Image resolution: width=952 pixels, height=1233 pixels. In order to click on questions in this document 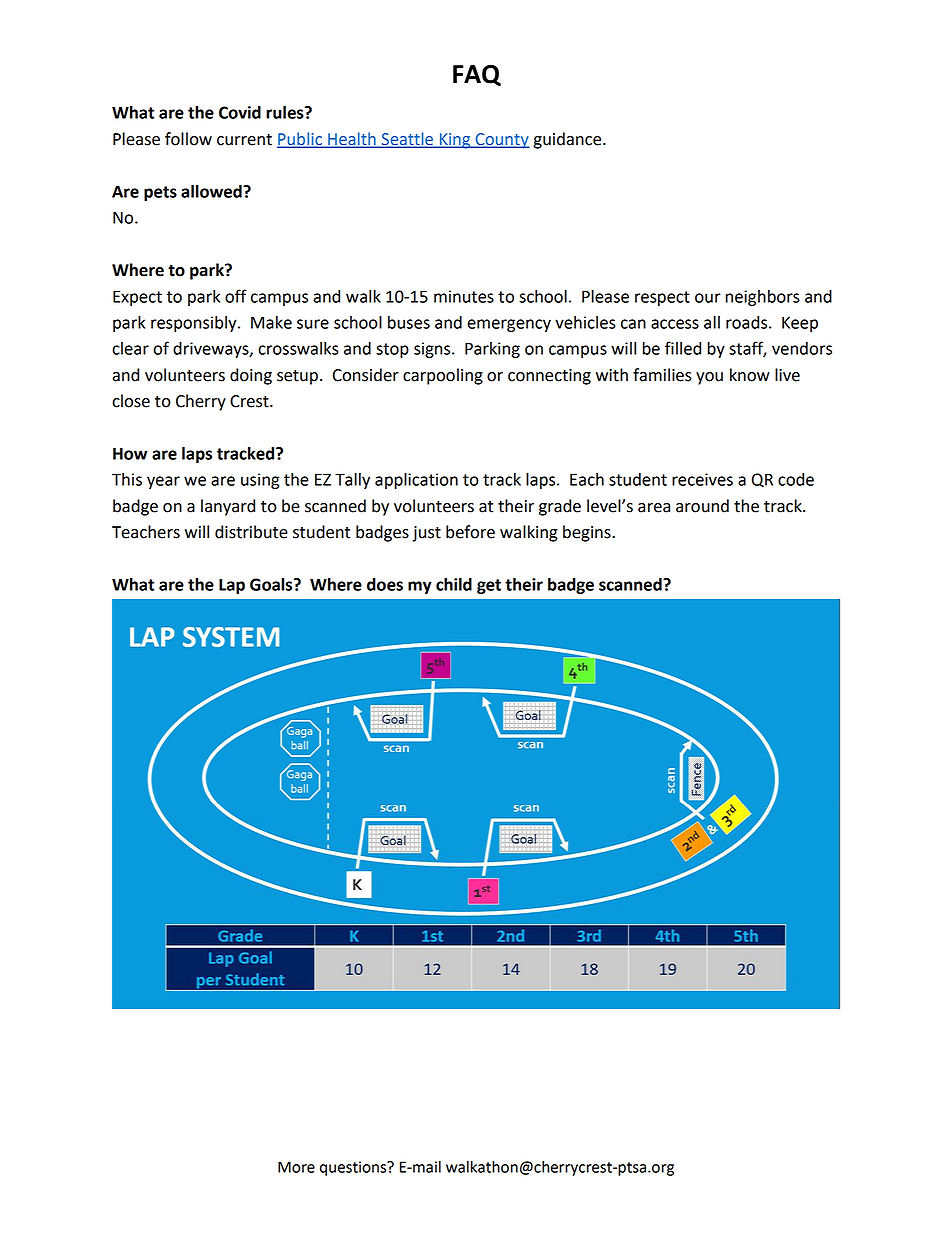, I will do `click(354, 1168)`.
